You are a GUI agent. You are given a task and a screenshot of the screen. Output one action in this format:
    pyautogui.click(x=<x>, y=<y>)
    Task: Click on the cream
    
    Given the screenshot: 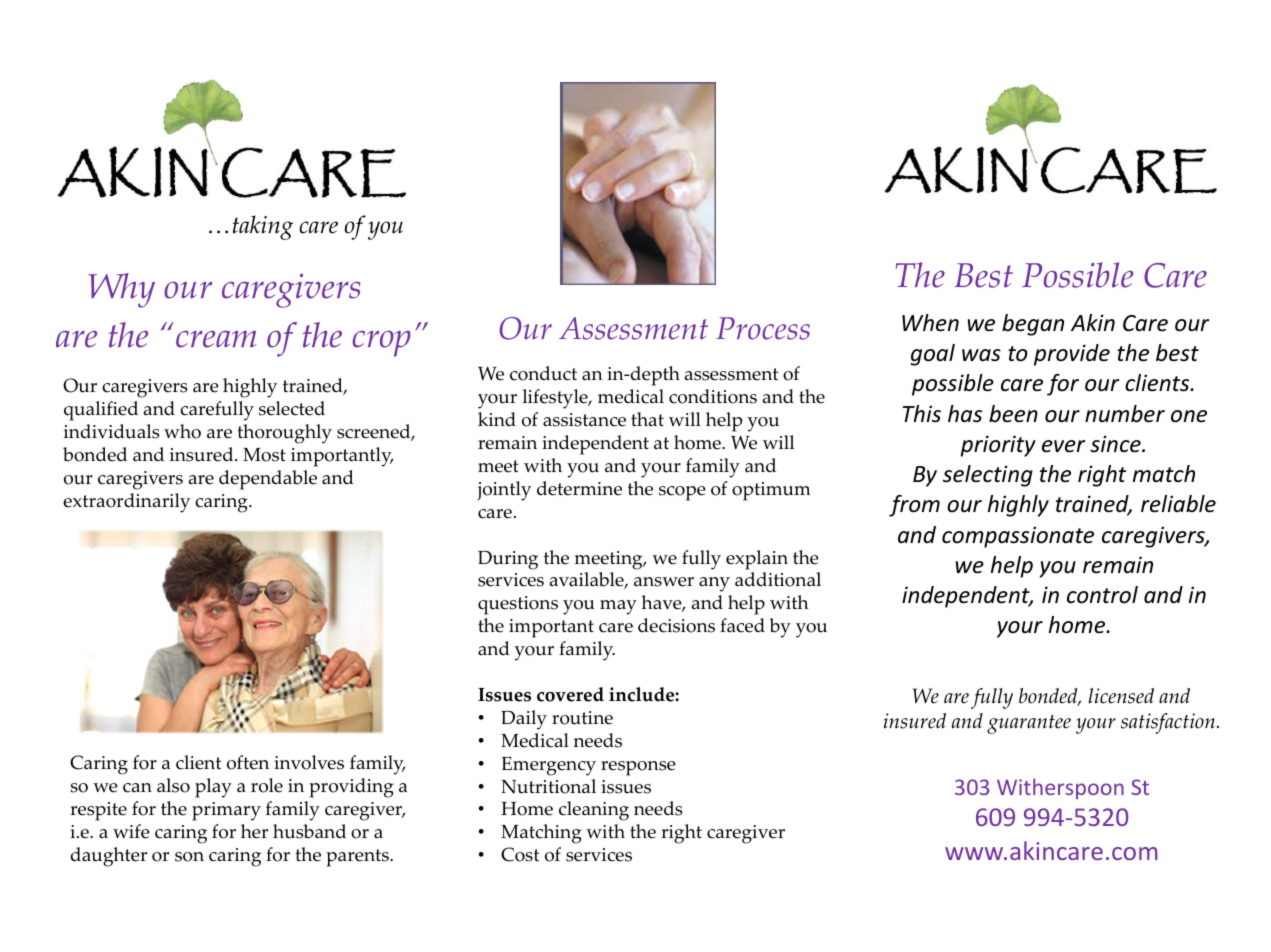 What is the action you would take?
    pyautogui.click(x=216, y=339)
